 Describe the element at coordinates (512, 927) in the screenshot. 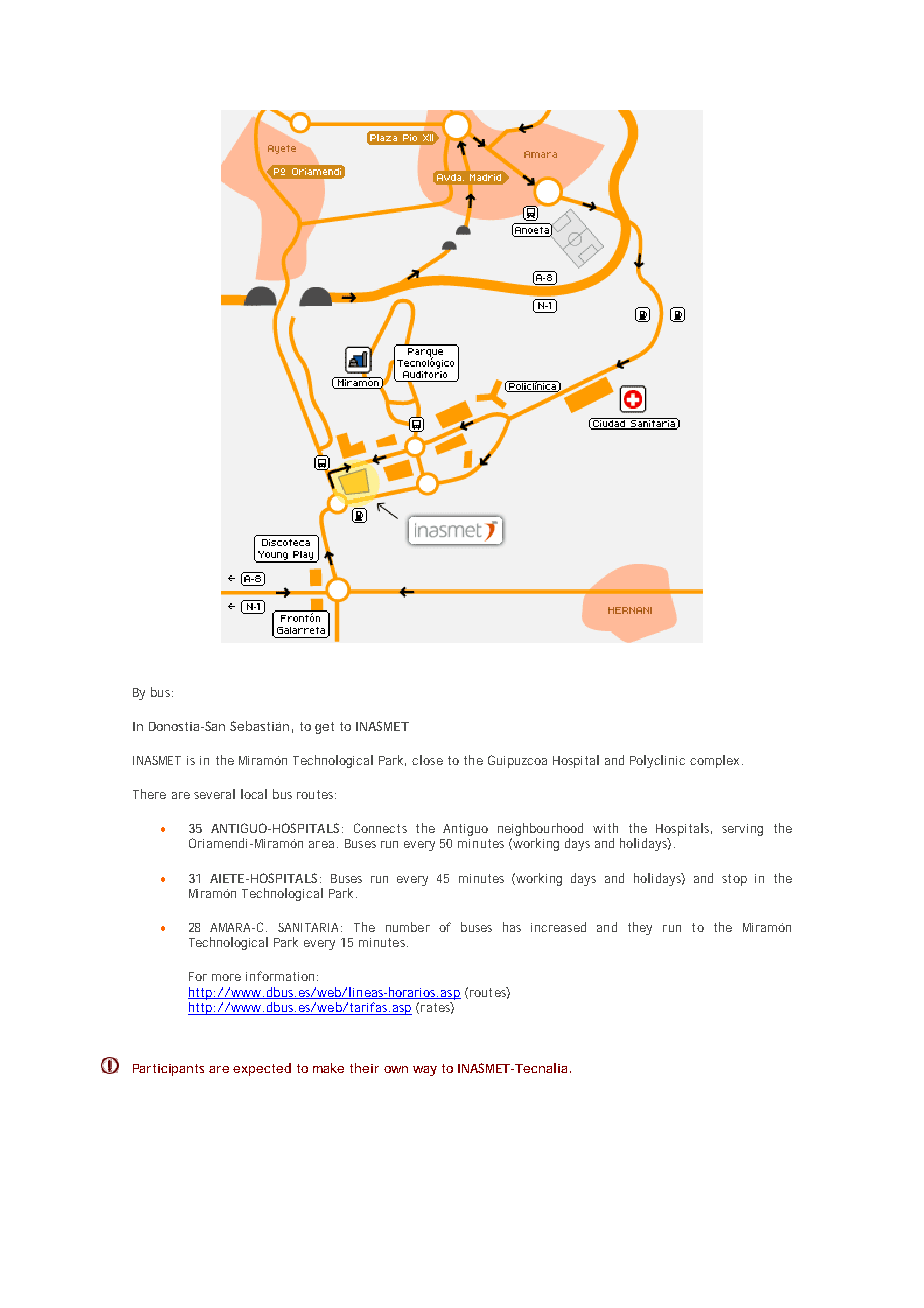

I see `has` at that location.
